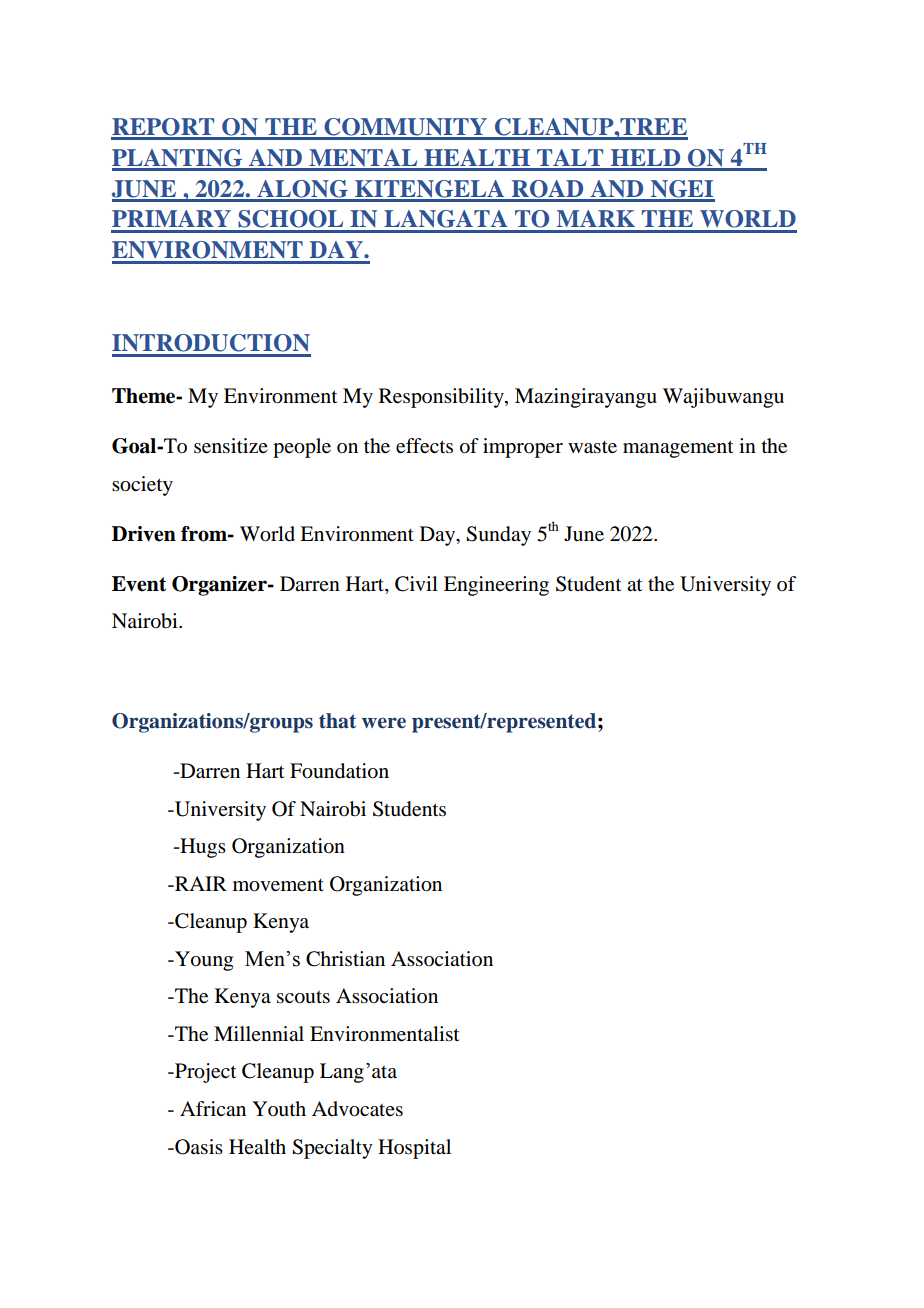 The width and height of the document is (924, 1308). What do you see at coordinates (414, 1149) in the document?
I see `Hospital` at bounding box center [414, 1149].
